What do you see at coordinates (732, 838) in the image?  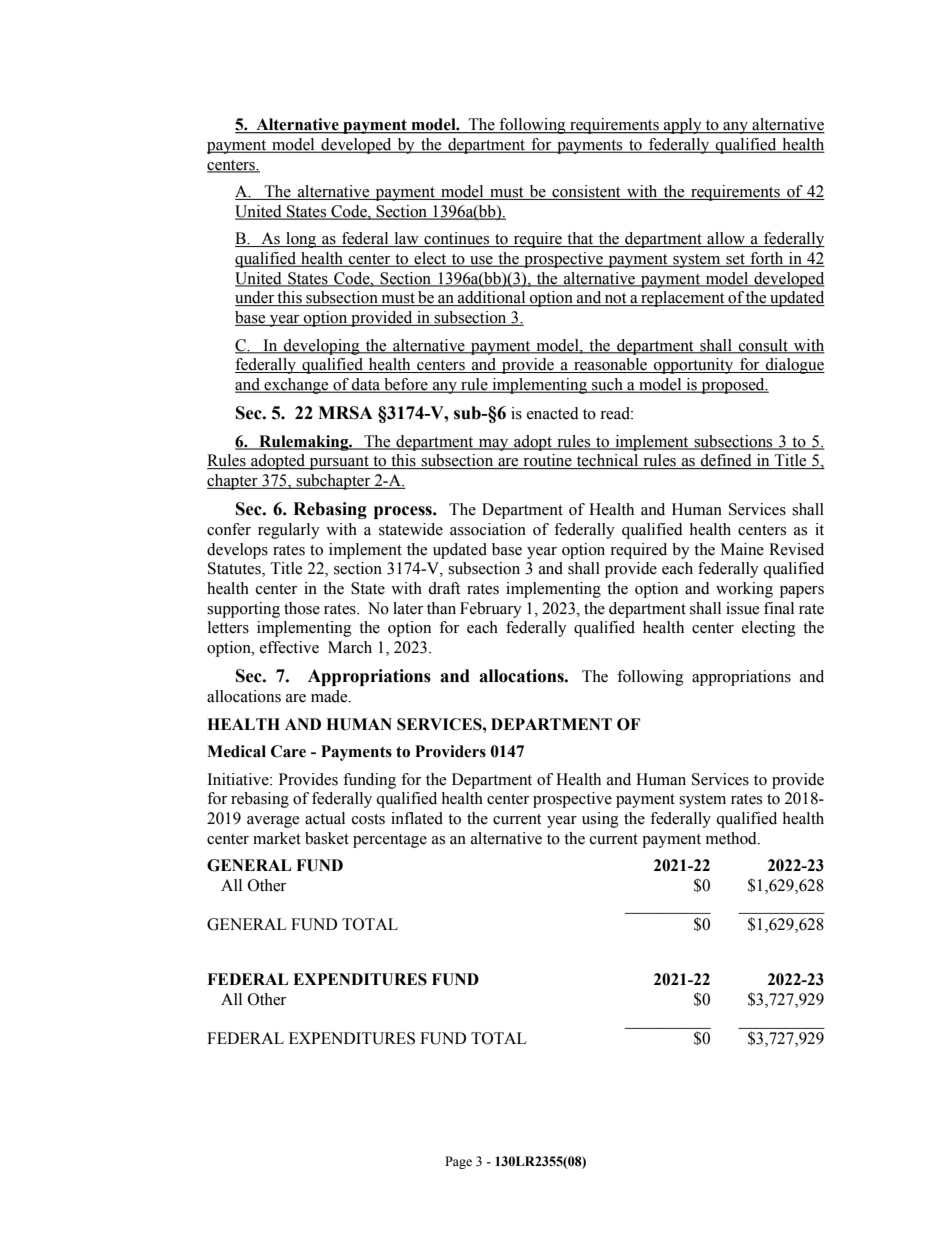 I see `method` at bounding box center [732, 838].
